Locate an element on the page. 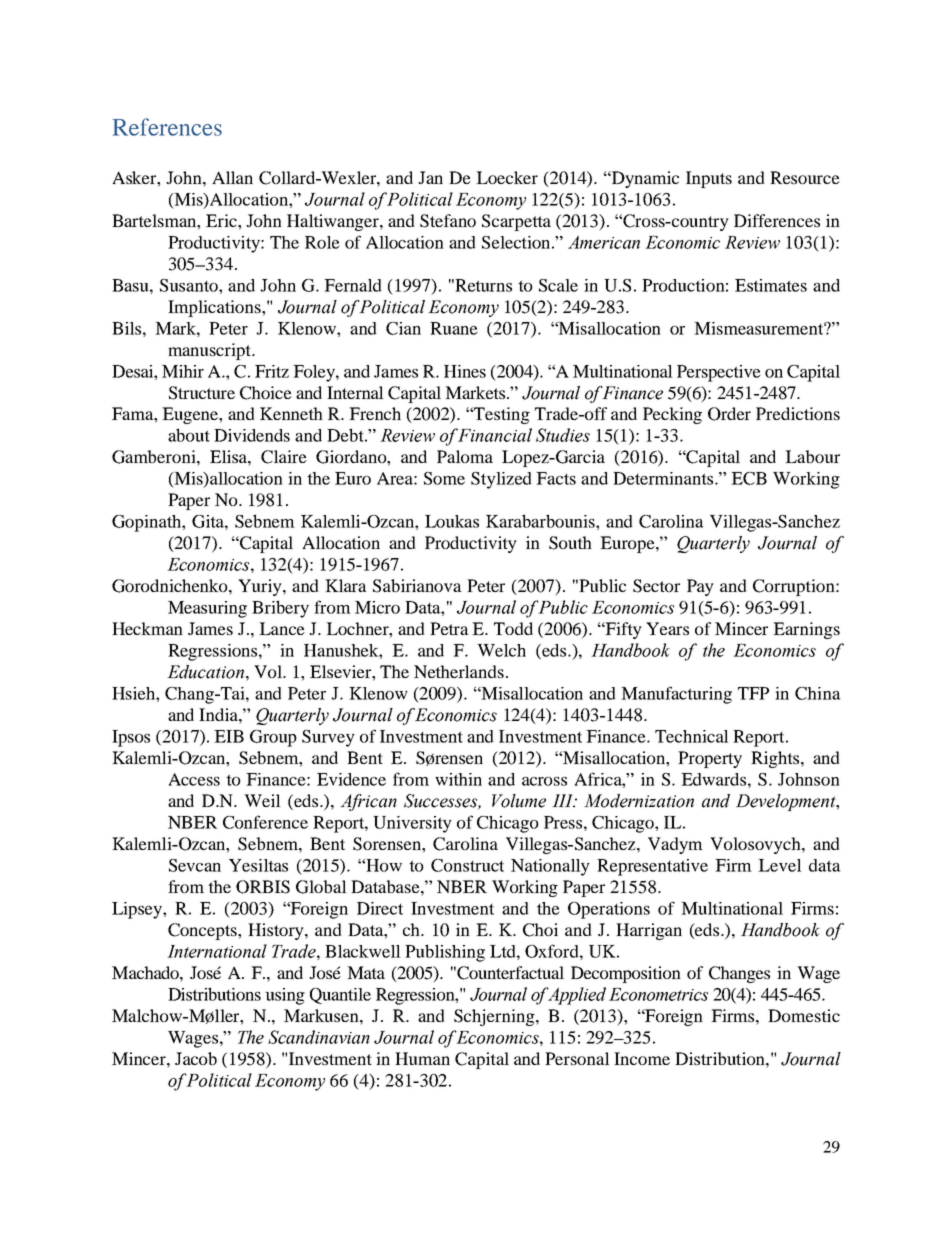  manuscript is located at coordinates (210, 351).
